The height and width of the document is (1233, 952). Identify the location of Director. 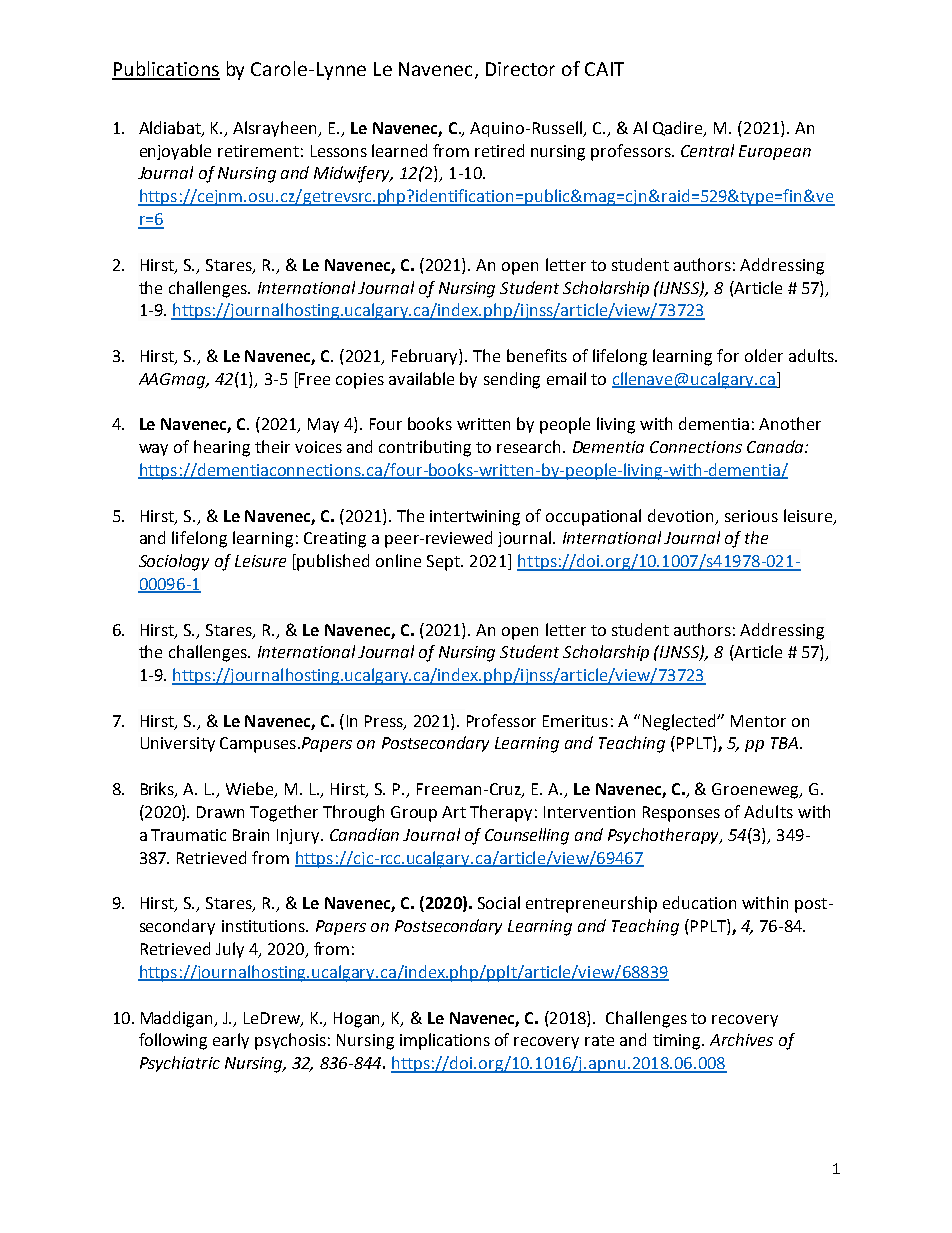
(520, 69).
